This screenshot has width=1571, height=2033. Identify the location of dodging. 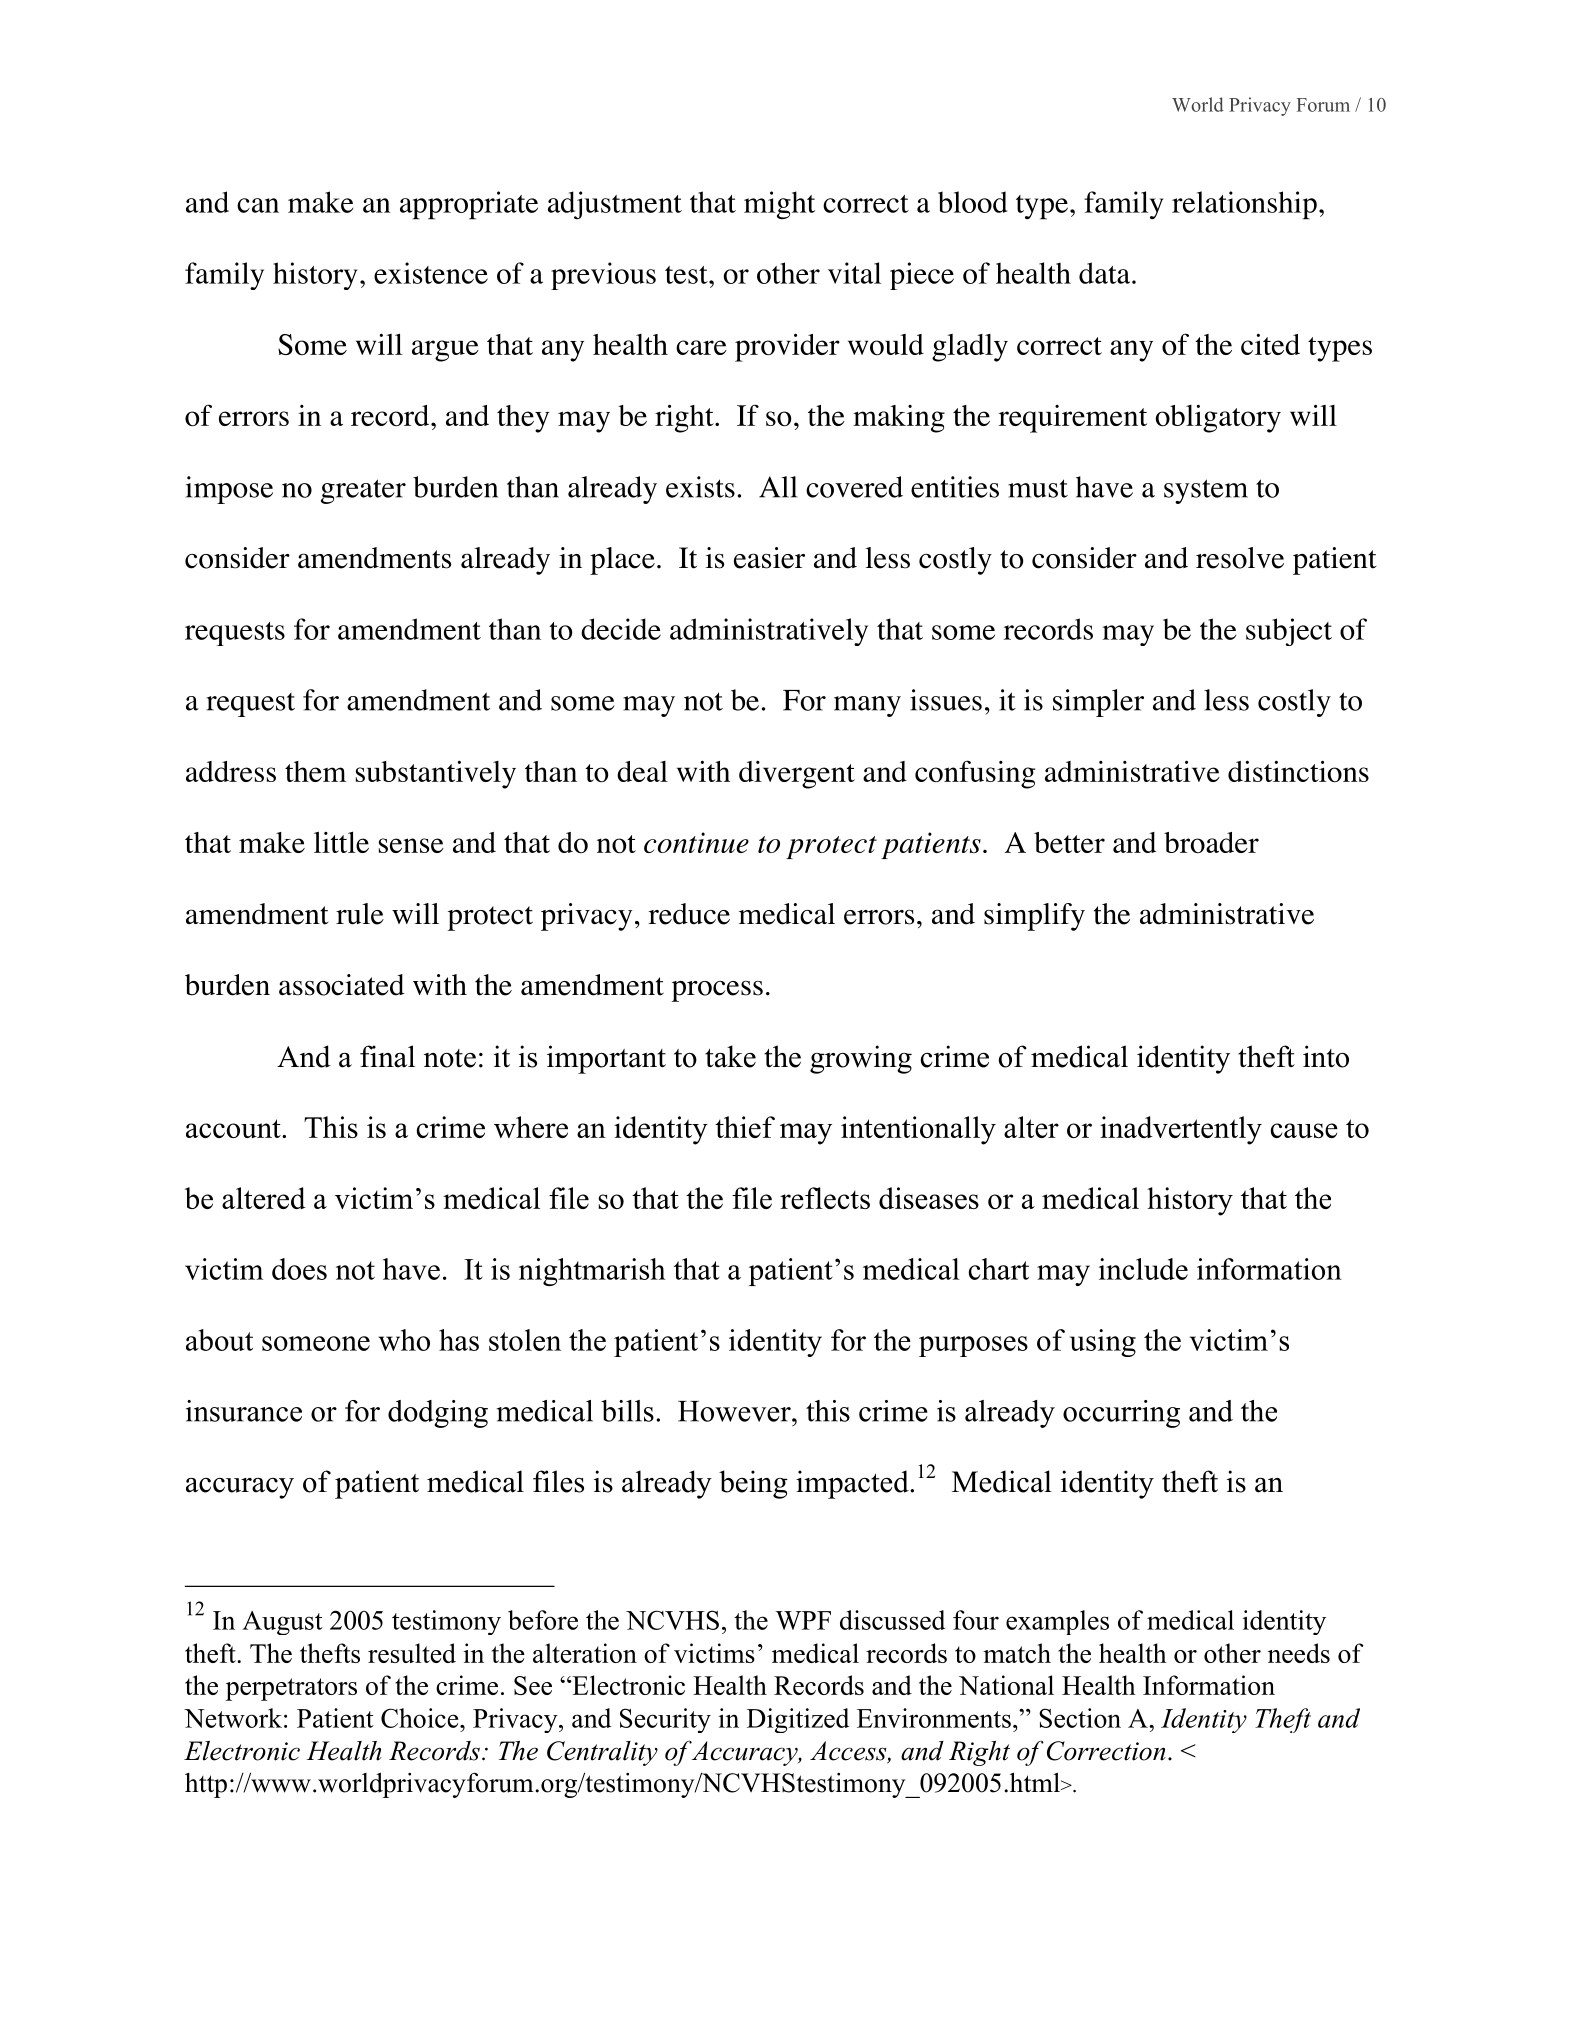
(438, 1414).
